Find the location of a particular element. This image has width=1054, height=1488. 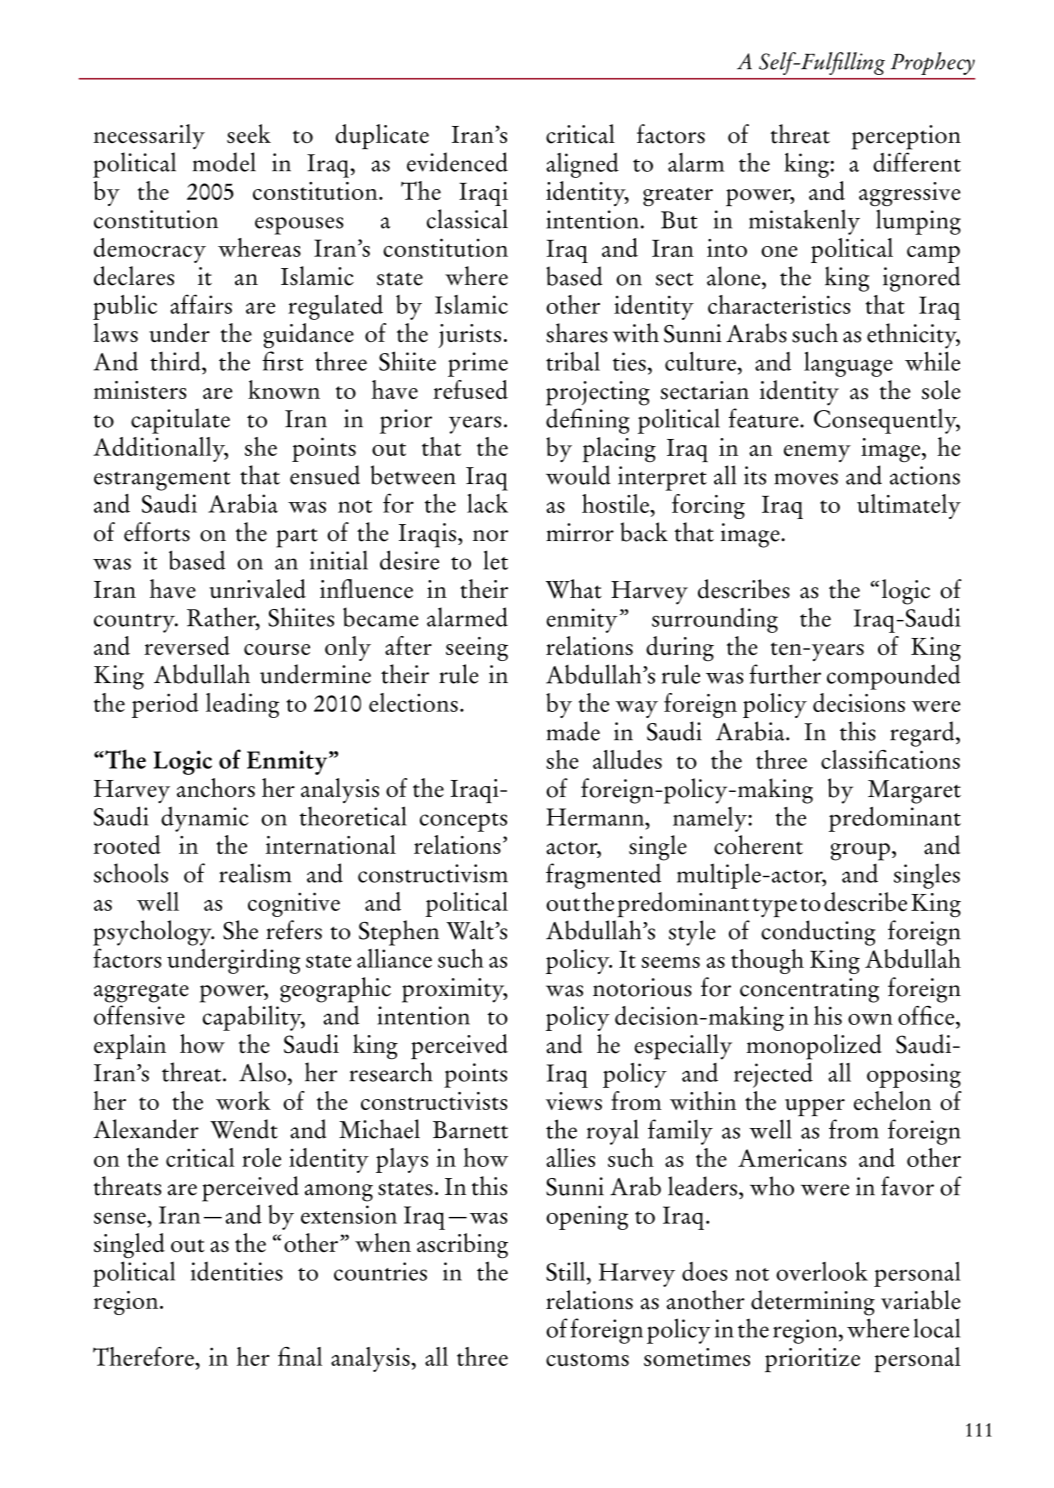

defining is located at coordinates (587, 421).
